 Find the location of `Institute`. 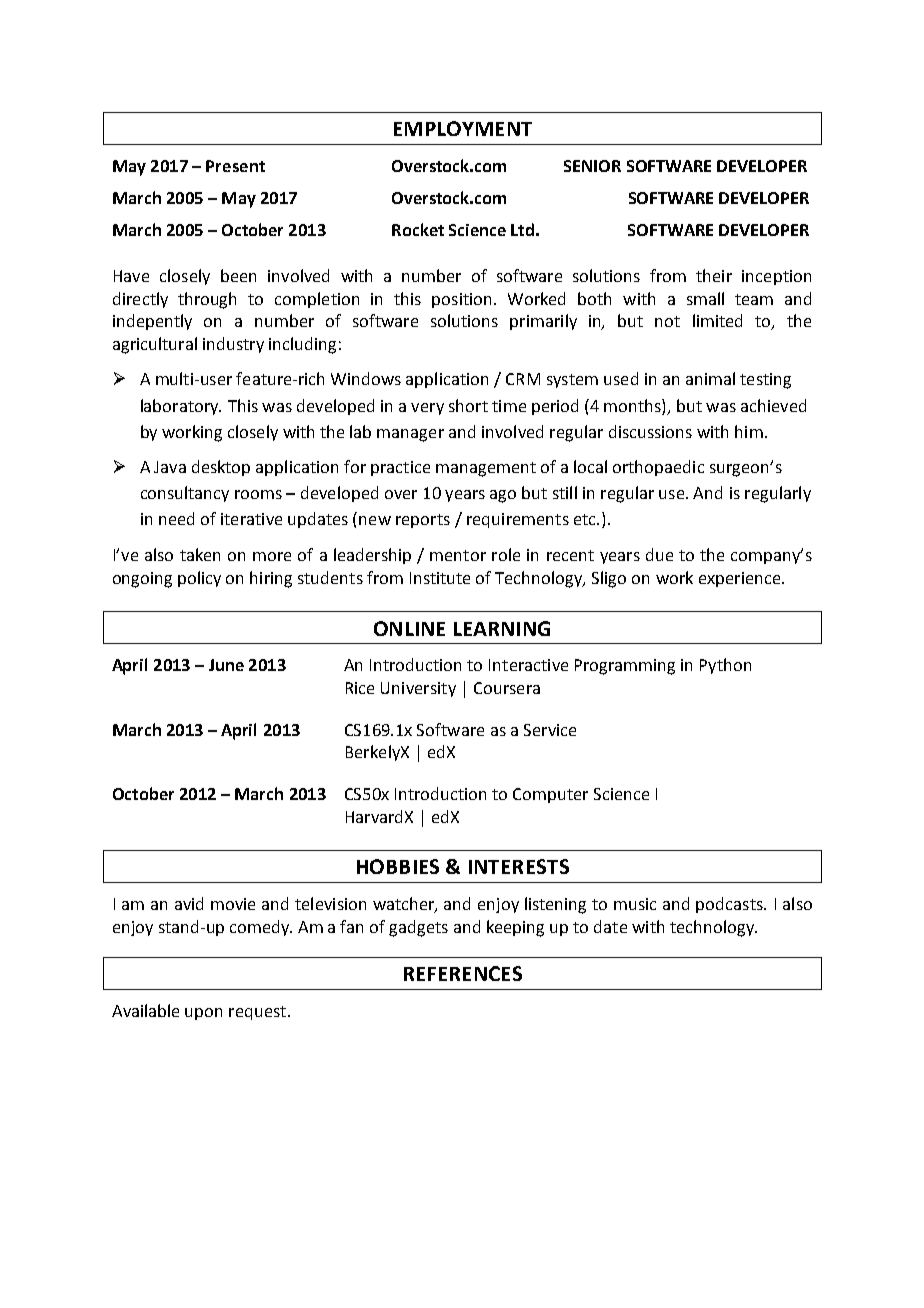

Institute is located at coordinates (440, 578).
